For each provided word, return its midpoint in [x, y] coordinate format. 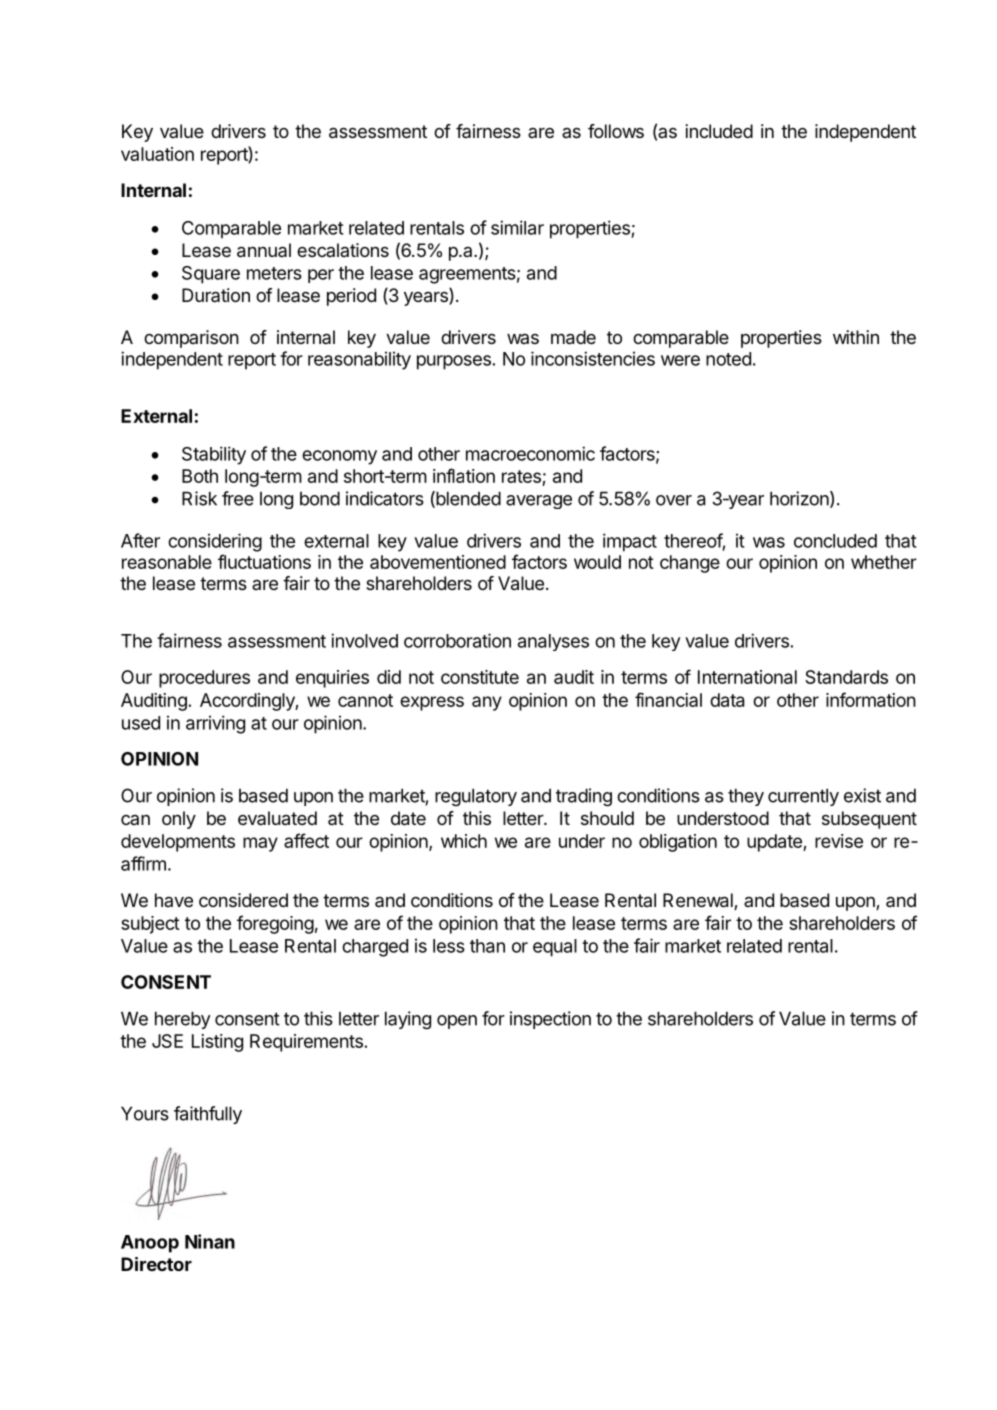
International [747, 677]
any [487, 703]
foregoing [275, 924]
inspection [550, 1020]
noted [728, 359]
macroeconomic [530, 453]
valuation [157, 154]
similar [517, 227]
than [487, 946]
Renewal [699, 901]
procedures [204, 679]
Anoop [150, 1244]
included [719, 131]
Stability [214, 455]
